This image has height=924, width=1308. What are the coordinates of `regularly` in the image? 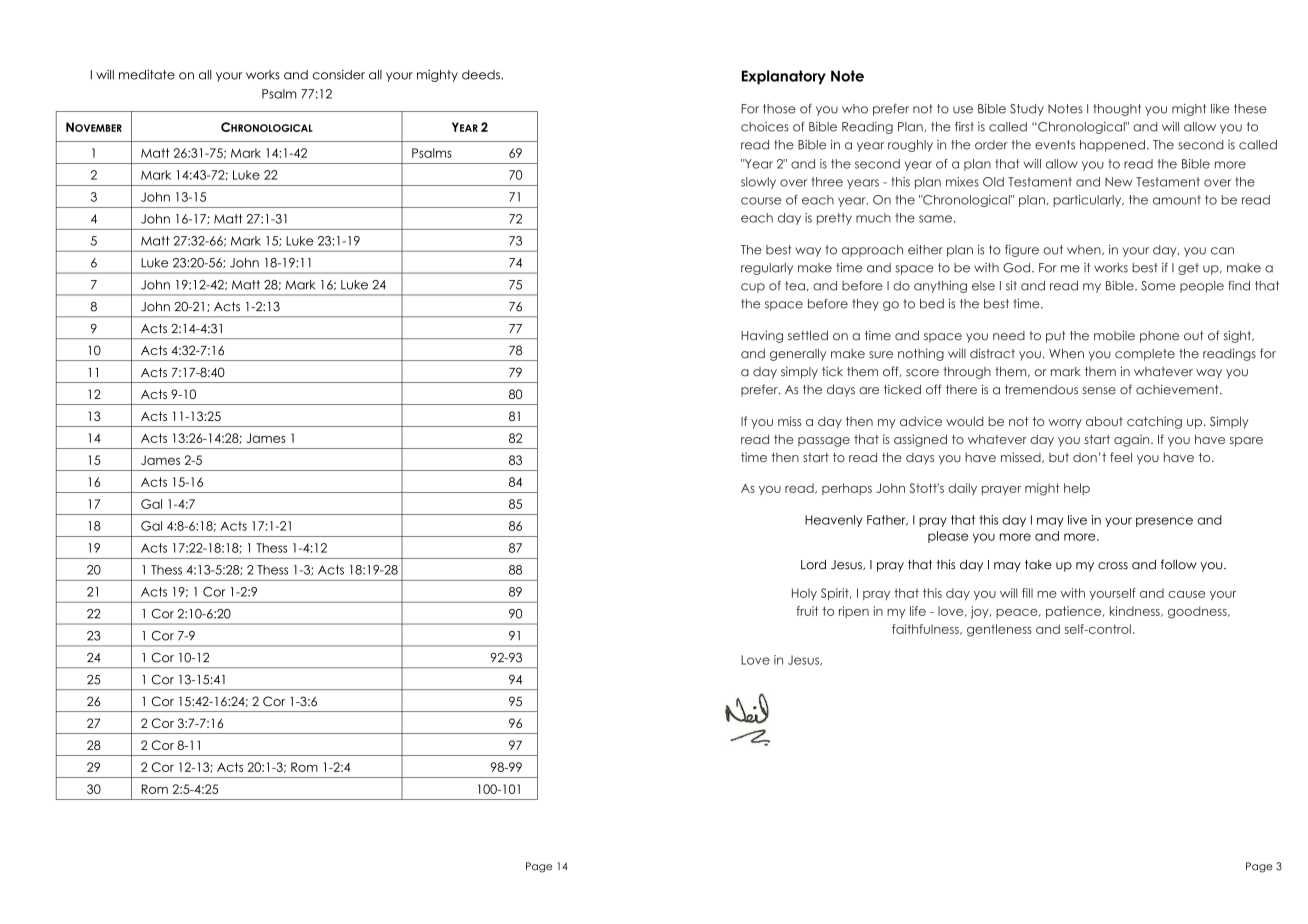 It's located at (767, 269).
